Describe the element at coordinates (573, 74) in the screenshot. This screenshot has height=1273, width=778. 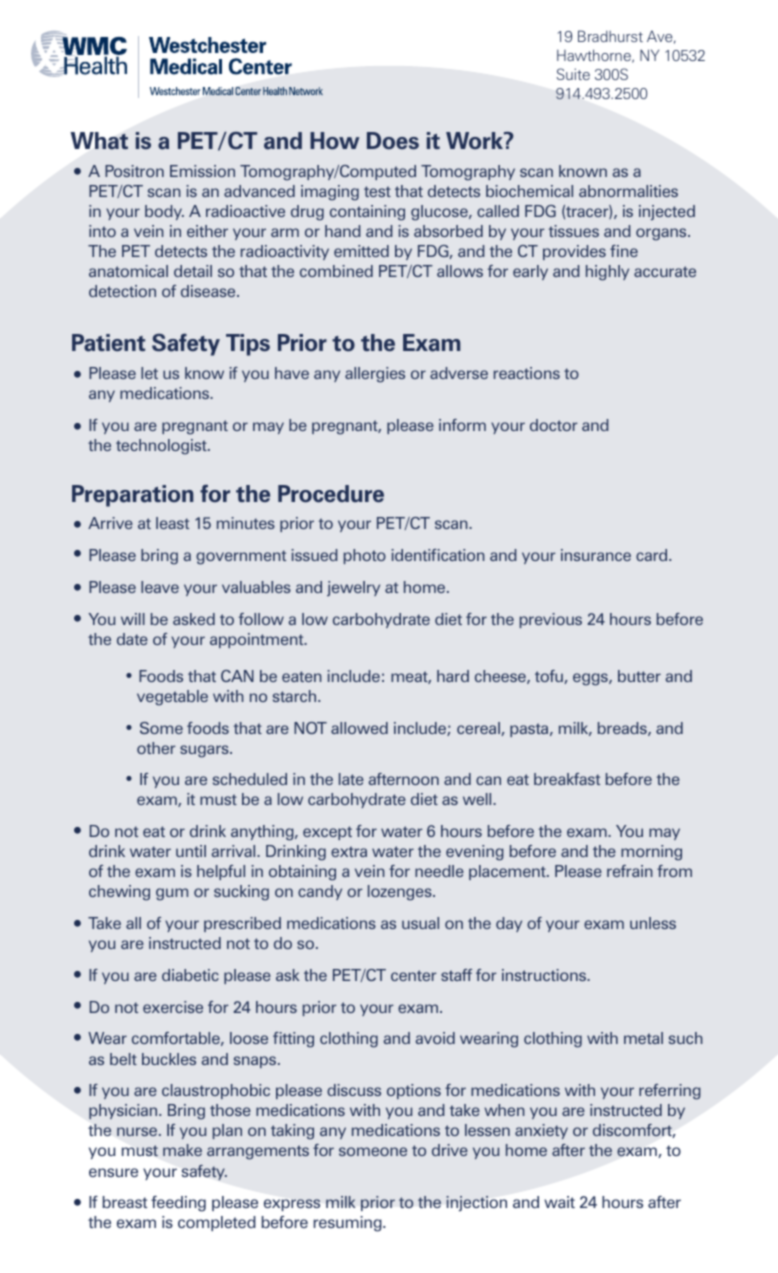
I see `Suite` at that location.
